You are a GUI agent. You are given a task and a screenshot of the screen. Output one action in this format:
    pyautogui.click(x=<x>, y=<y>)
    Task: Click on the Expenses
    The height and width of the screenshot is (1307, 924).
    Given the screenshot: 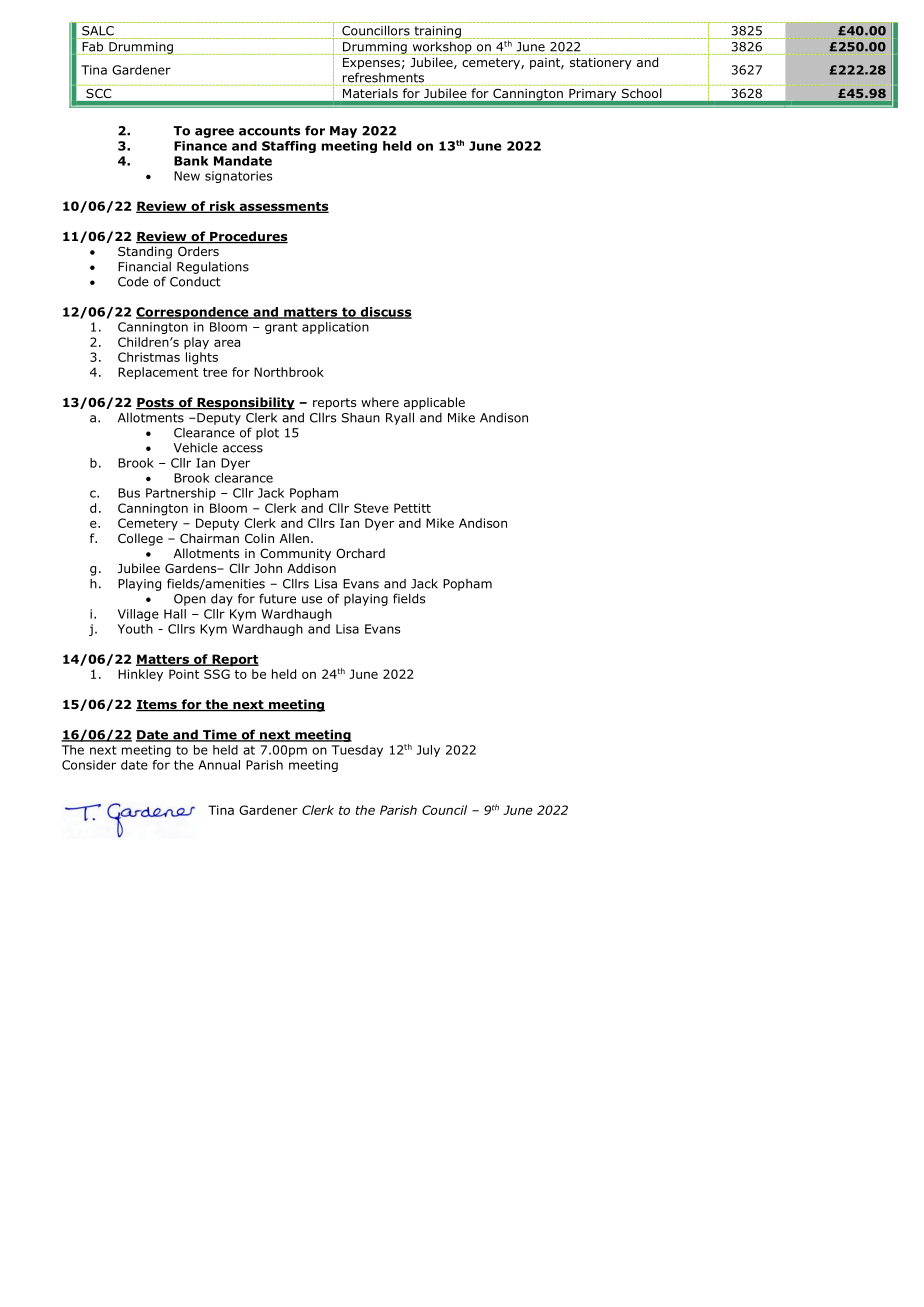 What is the action you would take?
    pyautogui.click(x=371, y=64)
